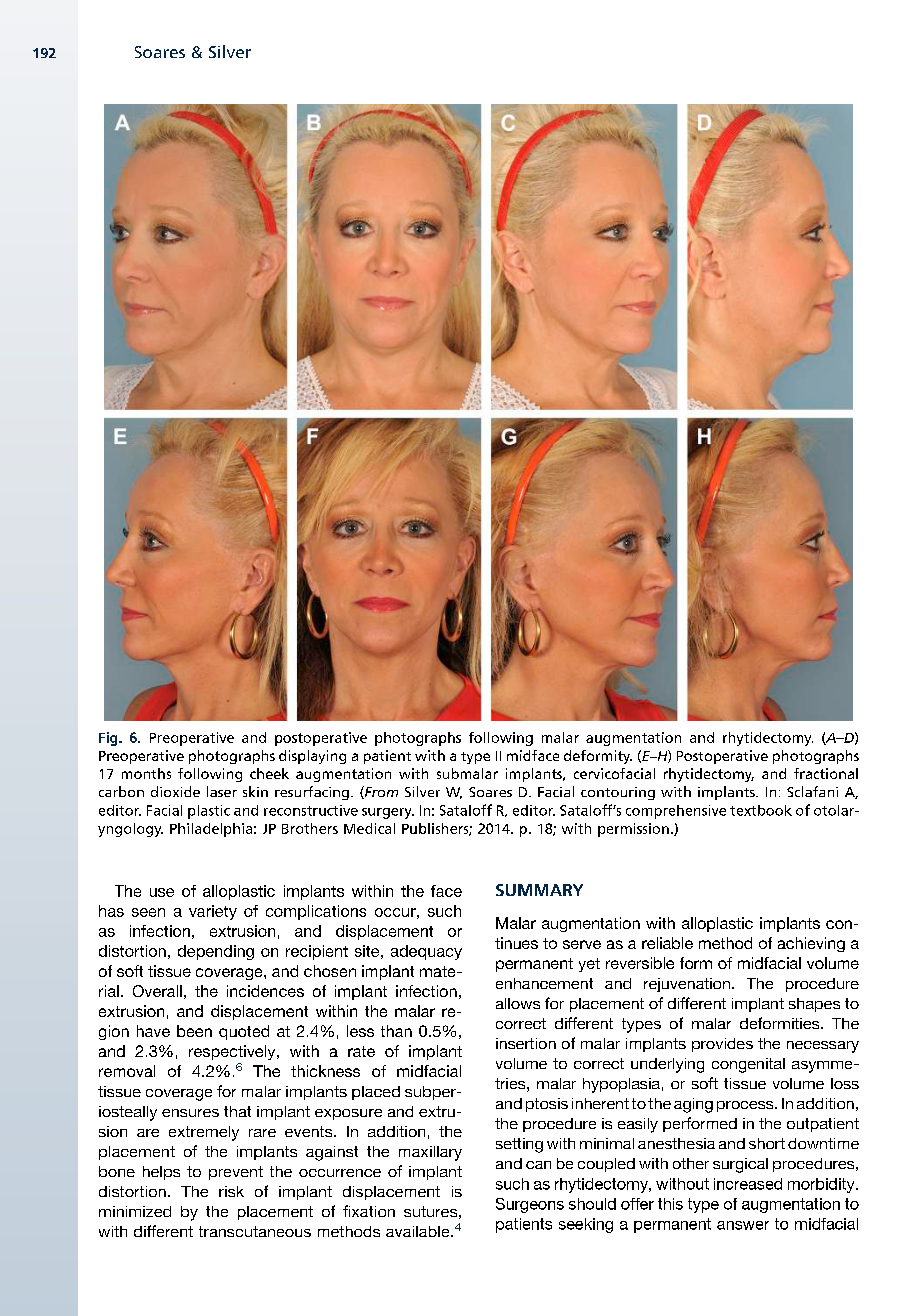 The height and width of the image is (1316, 921). Describe the element at coordinates (539, 890) in the image. I see `SUMMARY` at that location.
